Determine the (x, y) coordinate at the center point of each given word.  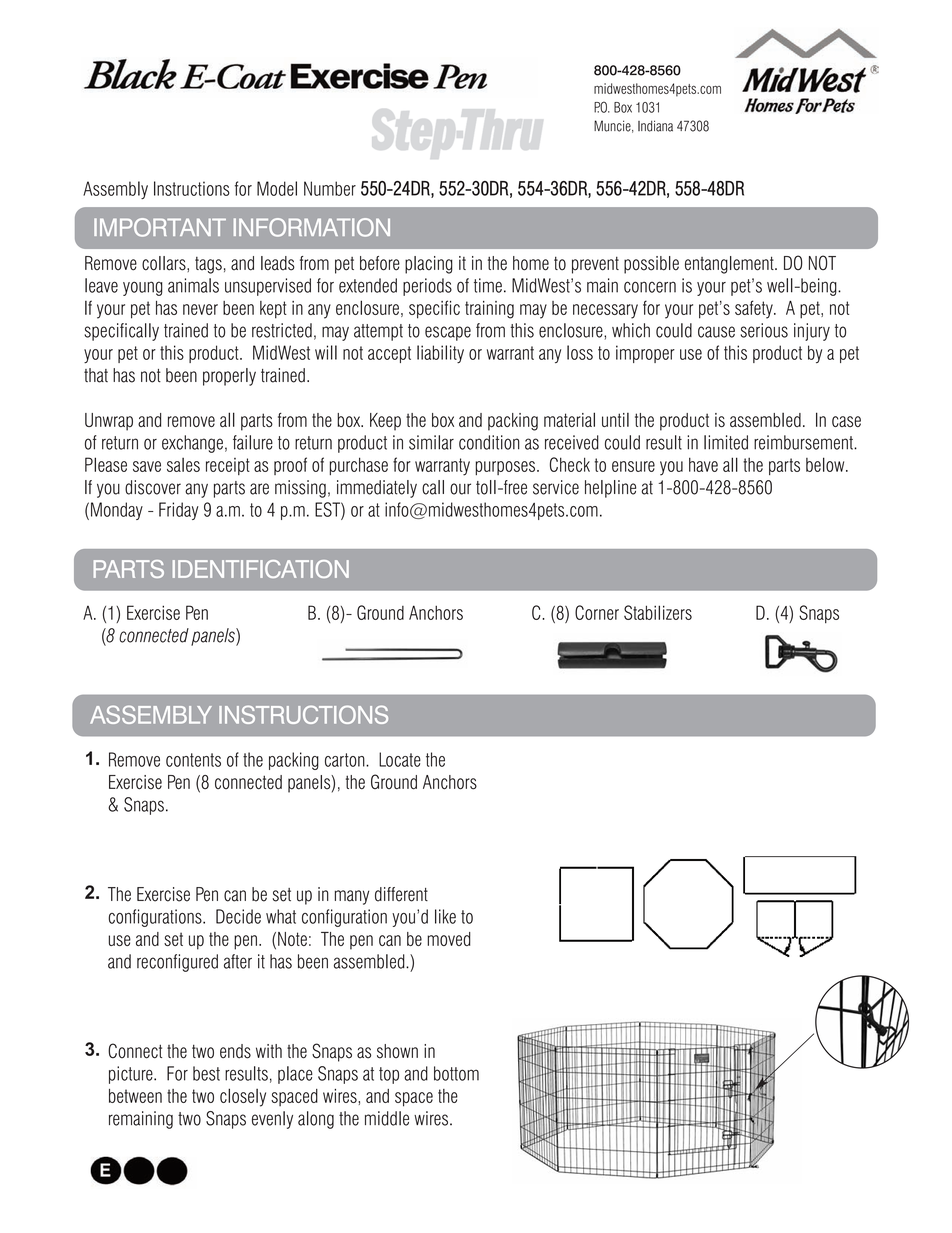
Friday (179, 511)
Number (330, 188)
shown (397, 1051)
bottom (456, 1073)
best (206, 1073)
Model (277, 188)
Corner (597, 612)
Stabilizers (658, 612)
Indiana (655, 126)
